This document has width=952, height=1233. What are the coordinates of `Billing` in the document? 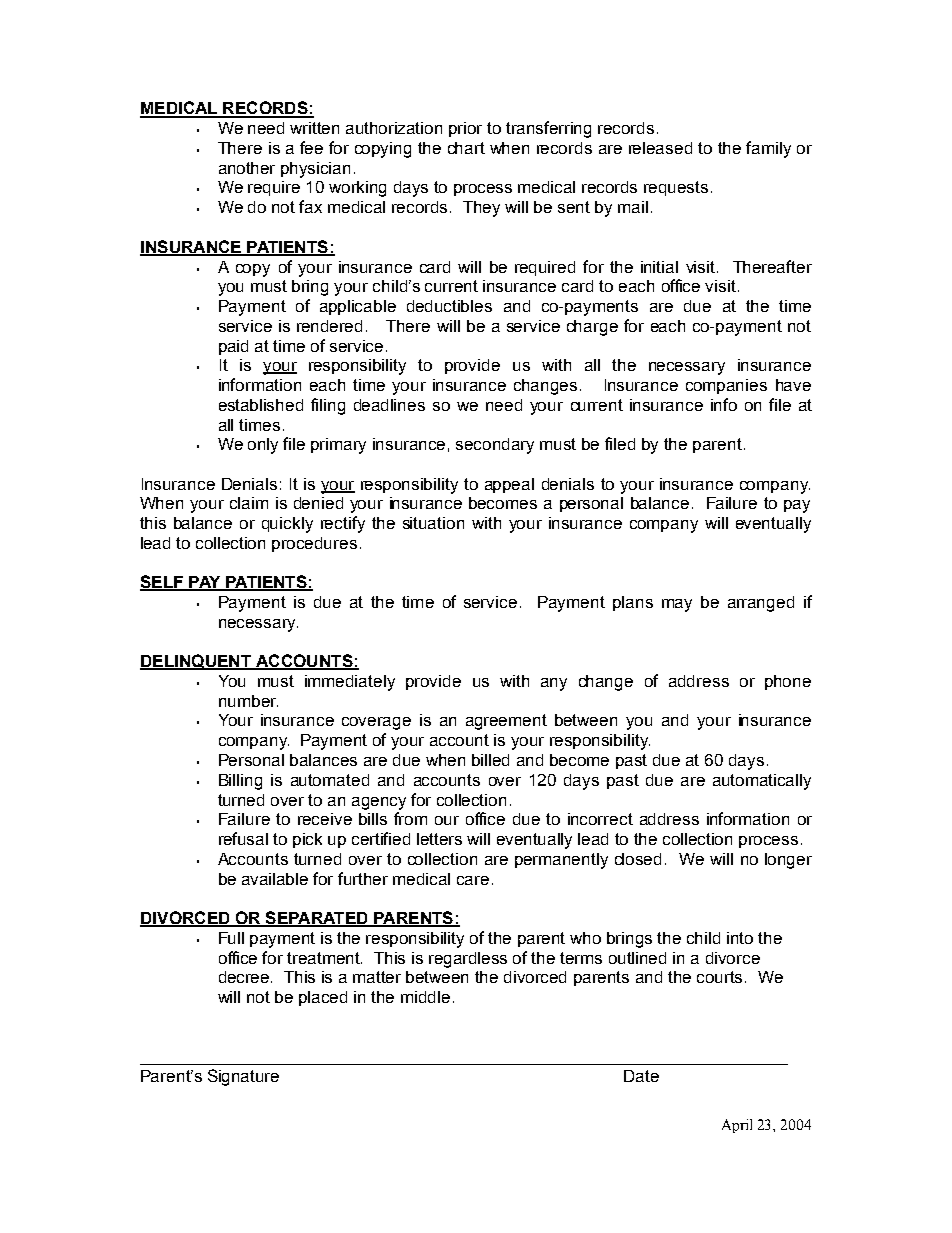 It's located at (240, 782).
